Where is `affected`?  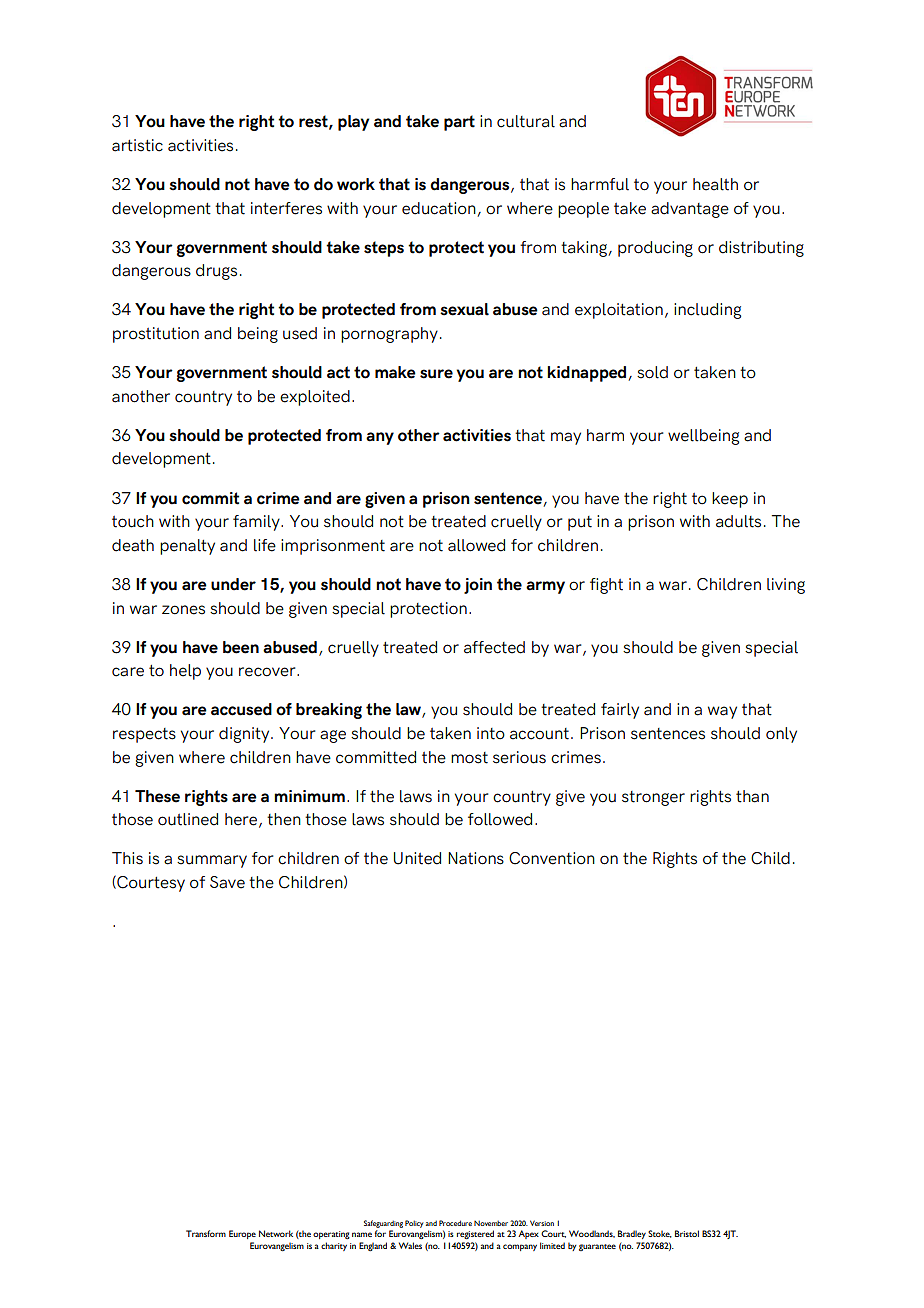
affected is located at coordinates (494, 647).
